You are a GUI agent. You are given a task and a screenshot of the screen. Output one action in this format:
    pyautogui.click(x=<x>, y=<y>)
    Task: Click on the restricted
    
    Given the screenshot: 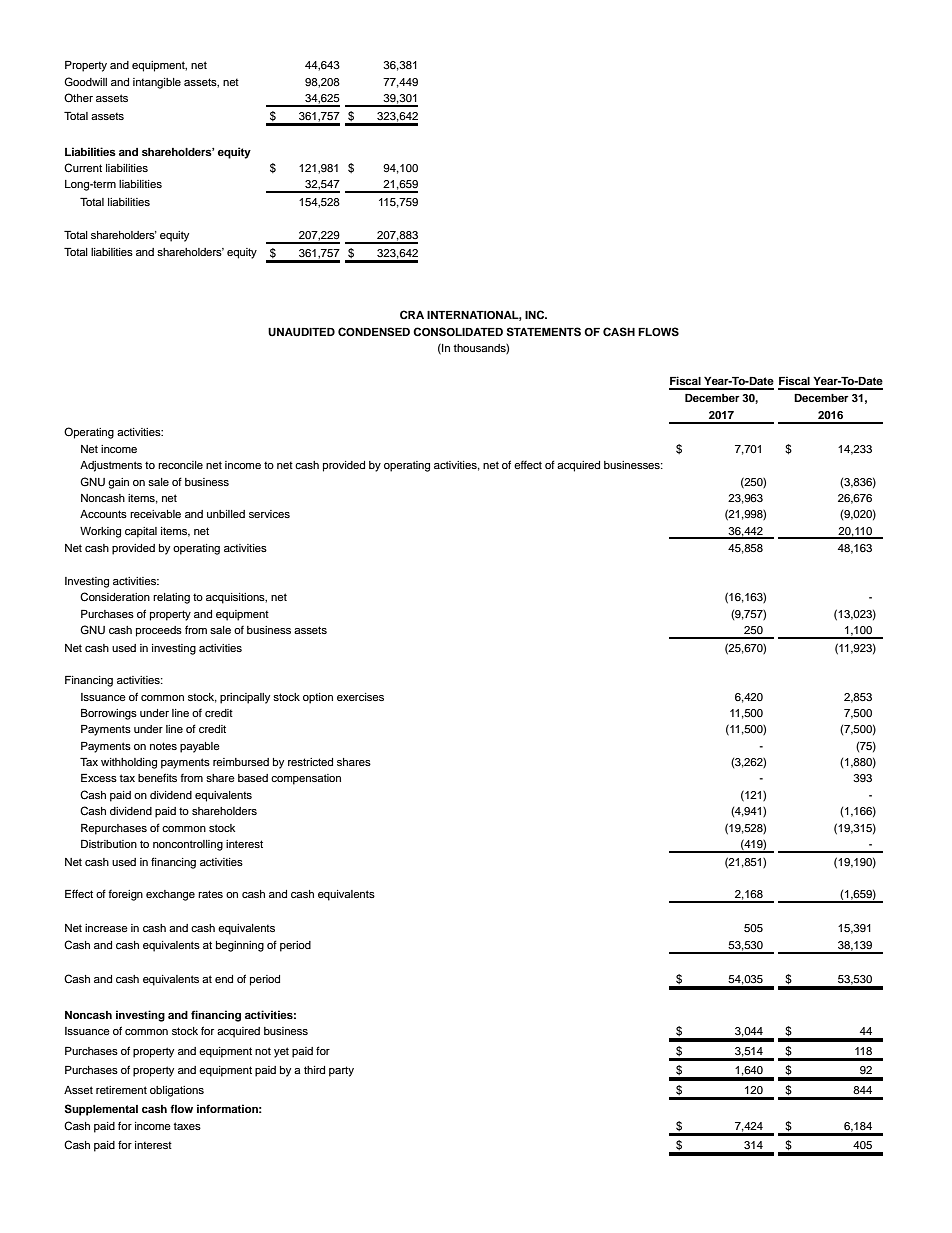 What is the action you would take?
    pyautogui.click(x=310, y=762)
